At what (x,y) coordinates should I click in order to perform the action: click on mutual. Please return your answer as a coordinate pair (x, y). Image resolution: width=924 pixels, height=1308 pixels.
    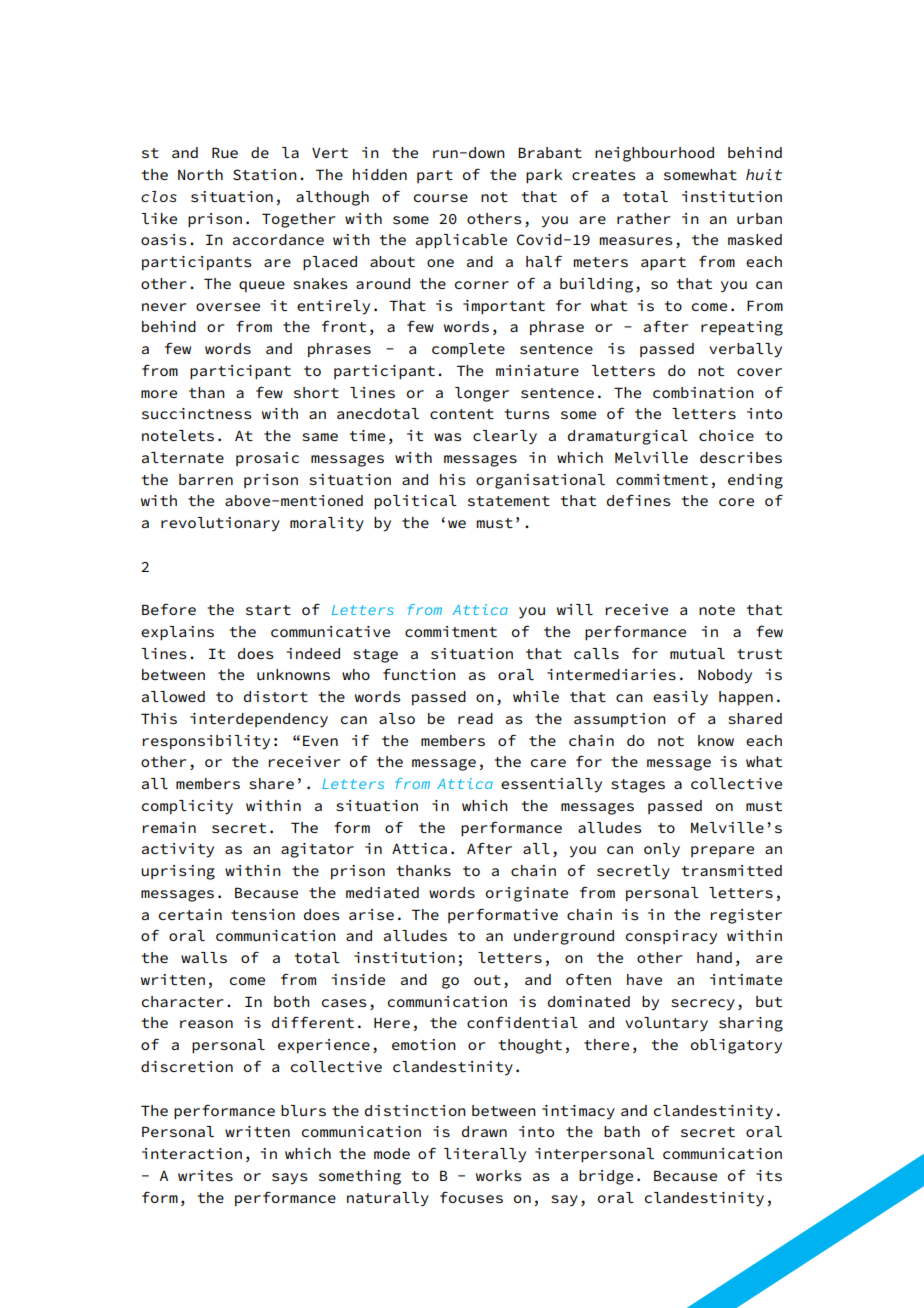
    Looking at the image, I should click on (697, 653).
